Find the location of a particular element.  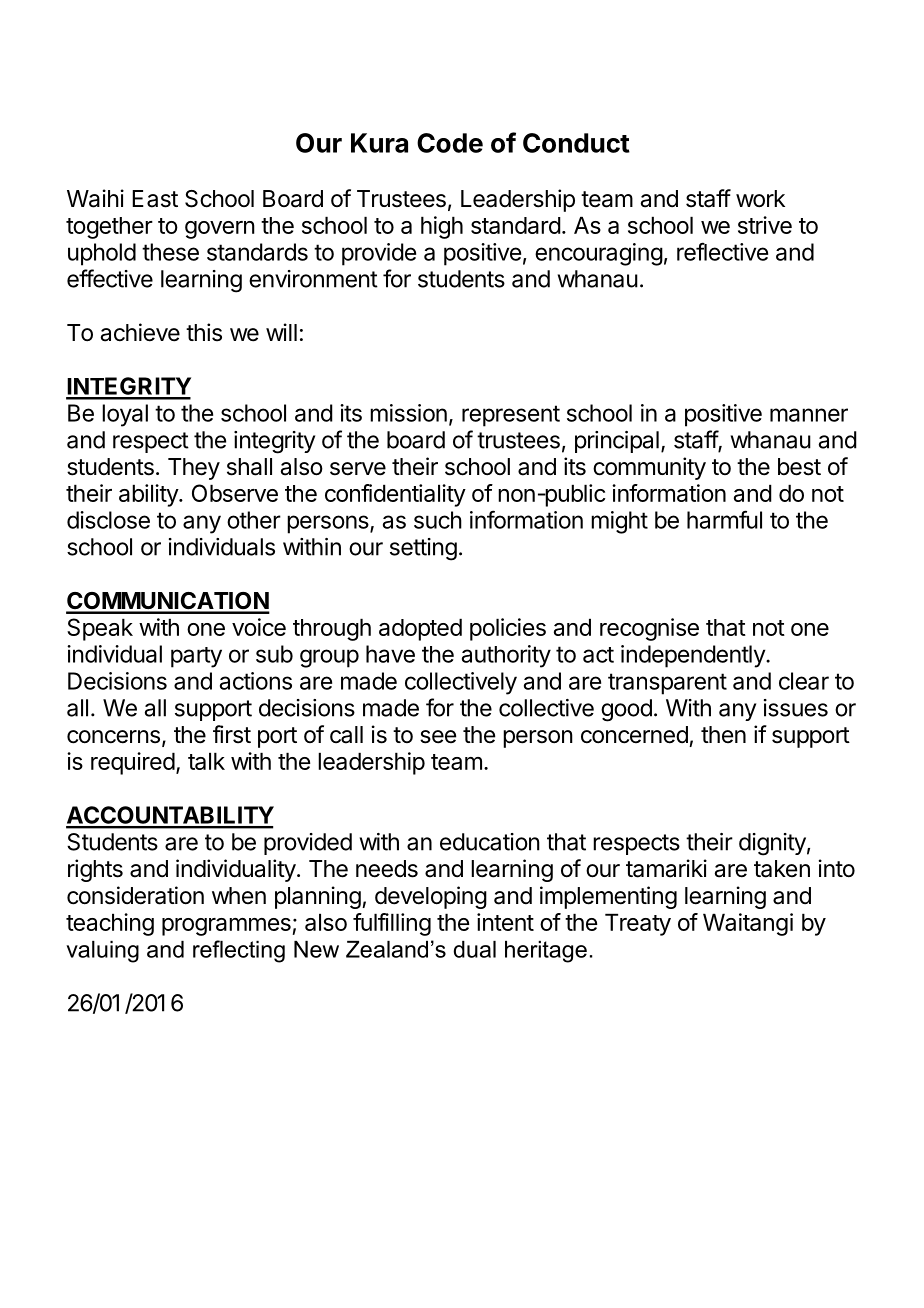

setting is located at coordinates (423, 549).
